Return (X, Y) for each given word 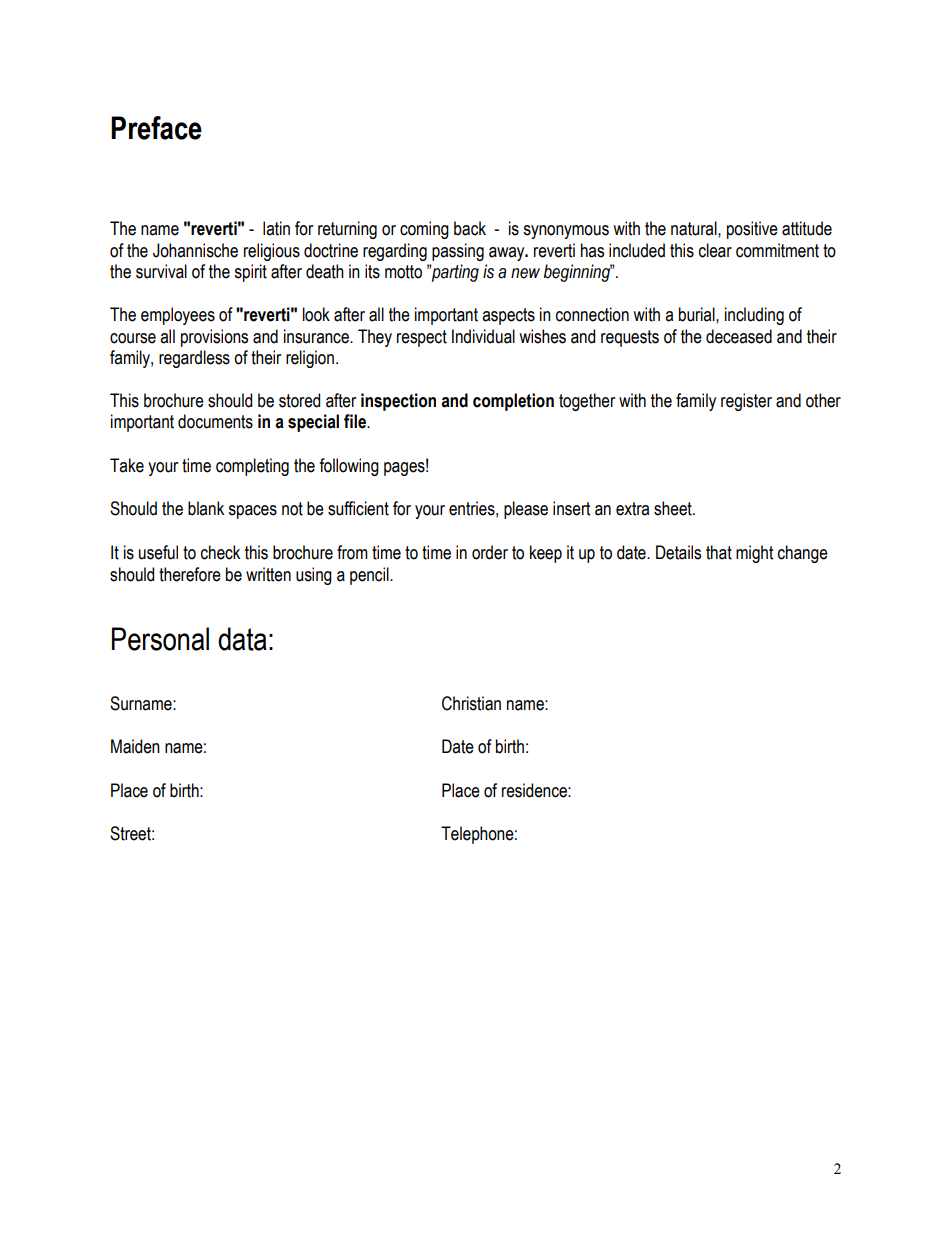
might (754, 554)
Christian (471, 703)
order (490, 552)
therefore (190, 574)
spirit (250, 273)
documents (215, 421)
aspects (508, 316)
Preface (156, 128)
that (719, 552)
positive (752, 230)
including (754, 316)
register (746, 402)
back (470, 228)
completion (513, 402)
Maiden (135, 746)
